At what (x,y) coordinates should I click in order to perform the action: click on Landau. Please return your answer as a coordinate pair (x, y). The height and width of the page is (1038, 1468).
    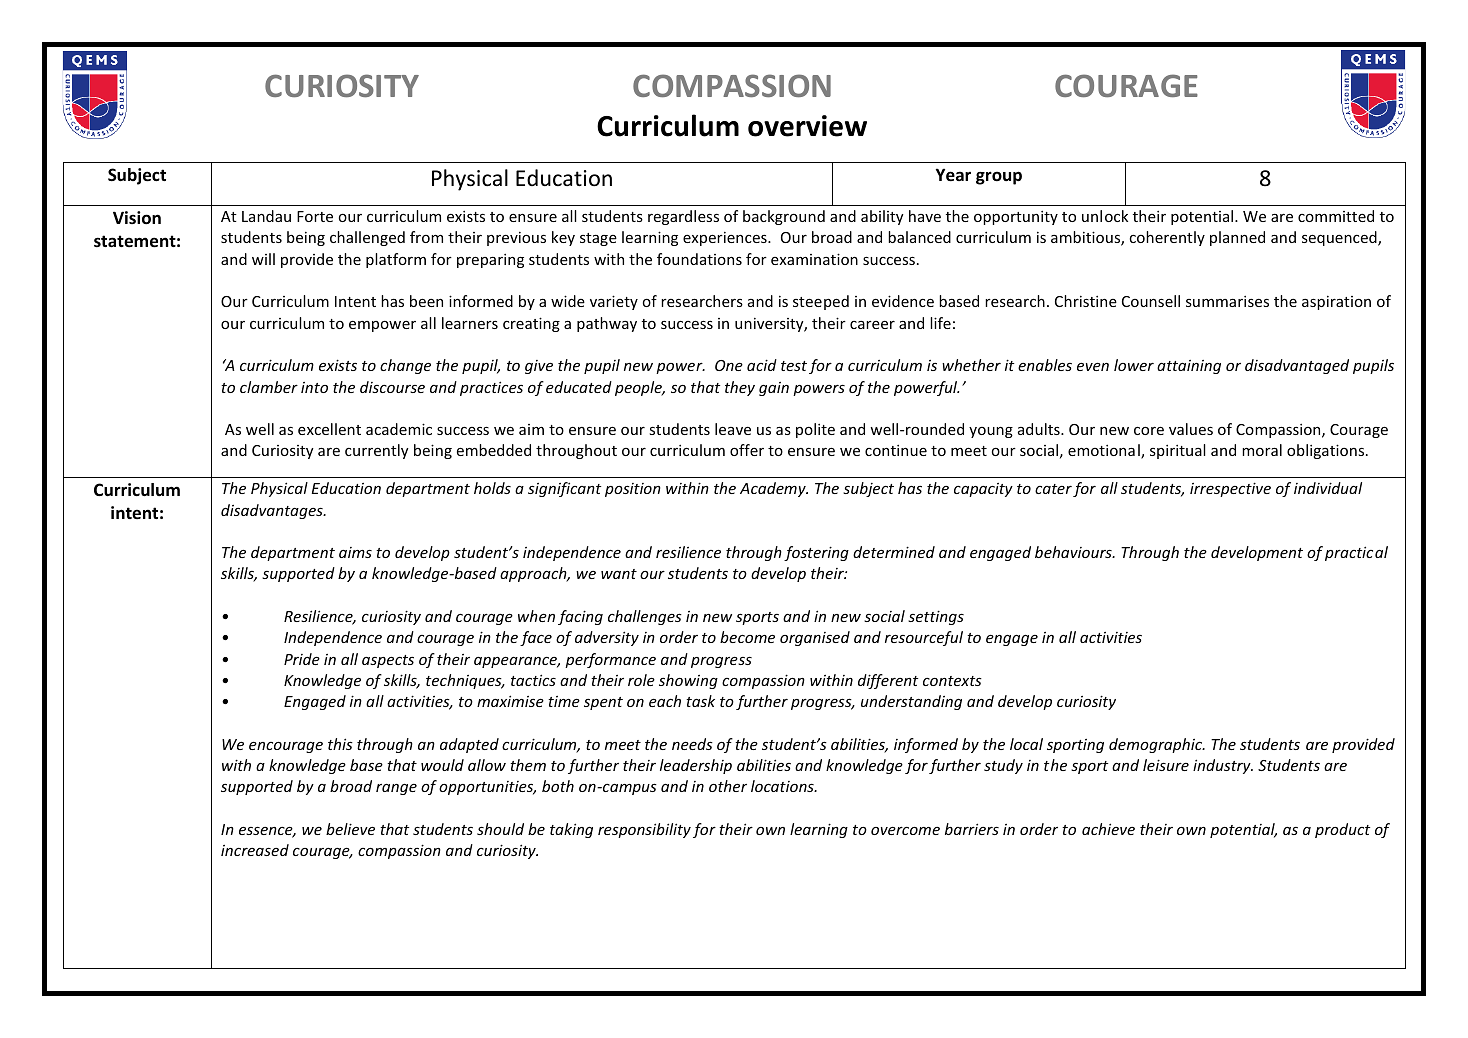
    Looking at the image, I should click on (266, 216).
